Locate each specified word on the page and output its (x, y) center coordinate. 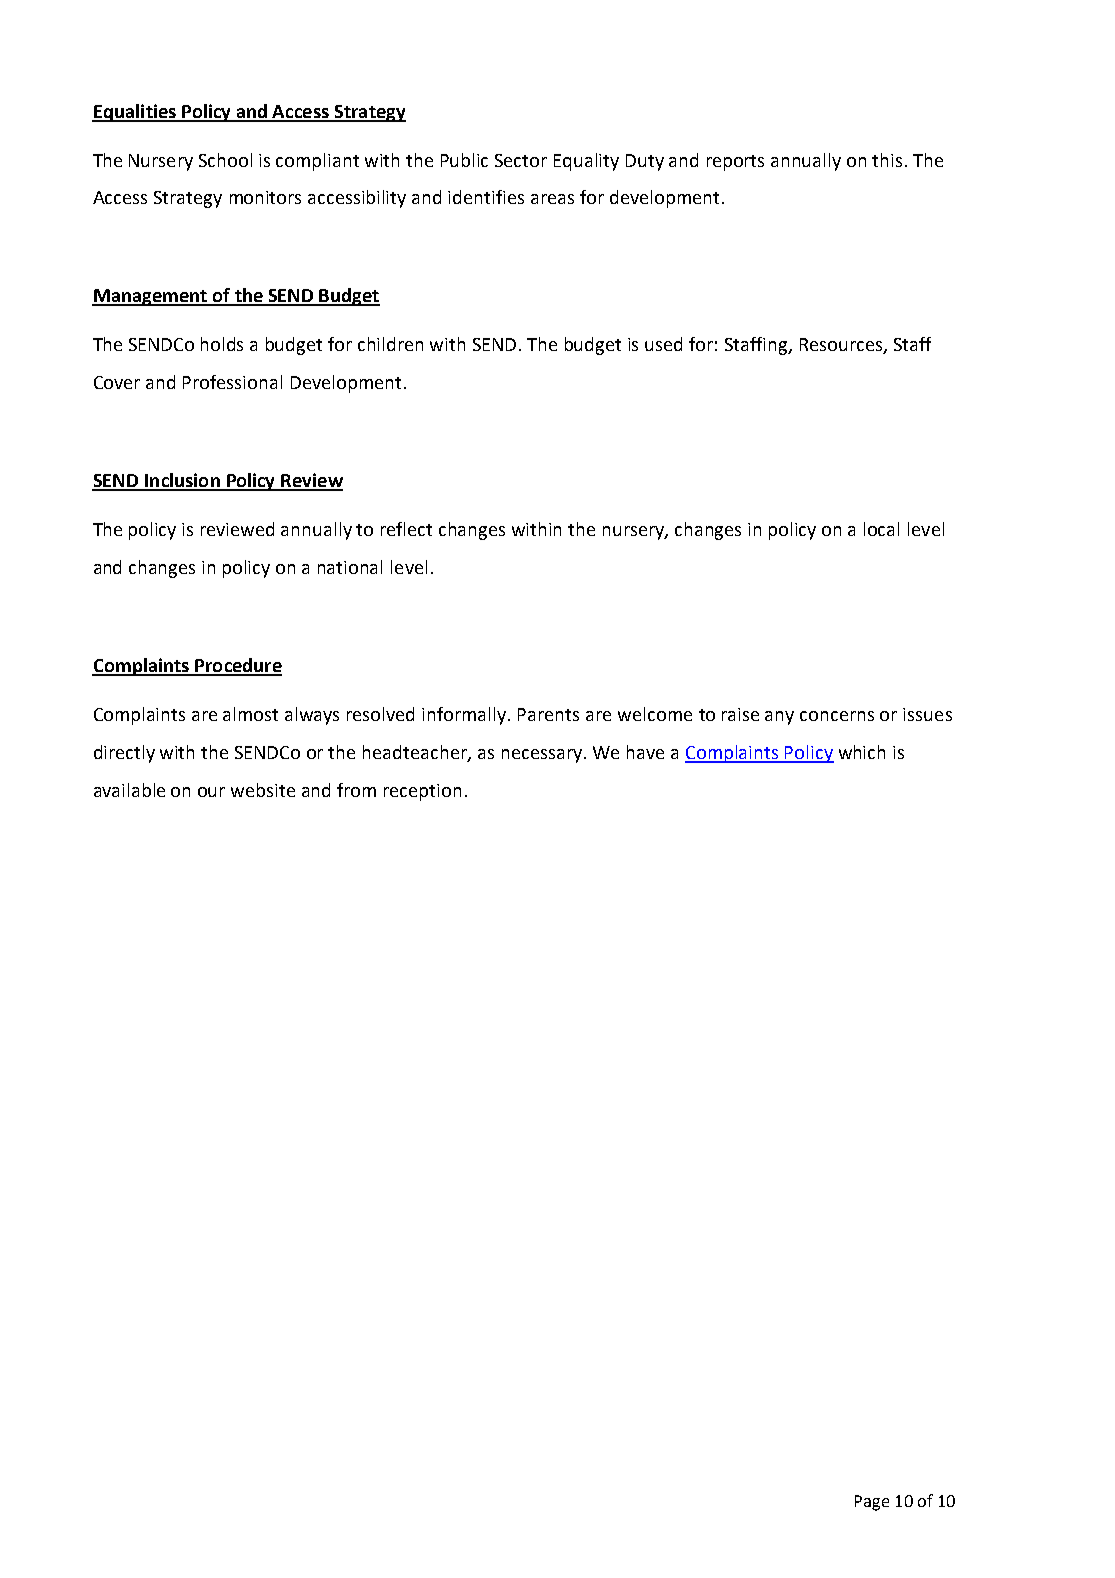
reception (422, 792)
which (862, 752)
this (887, 160)
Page (872, 1503)
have (645, 752)
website (263, 790)
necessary (543, 756)
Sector (521, 160)
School (225, 160)
